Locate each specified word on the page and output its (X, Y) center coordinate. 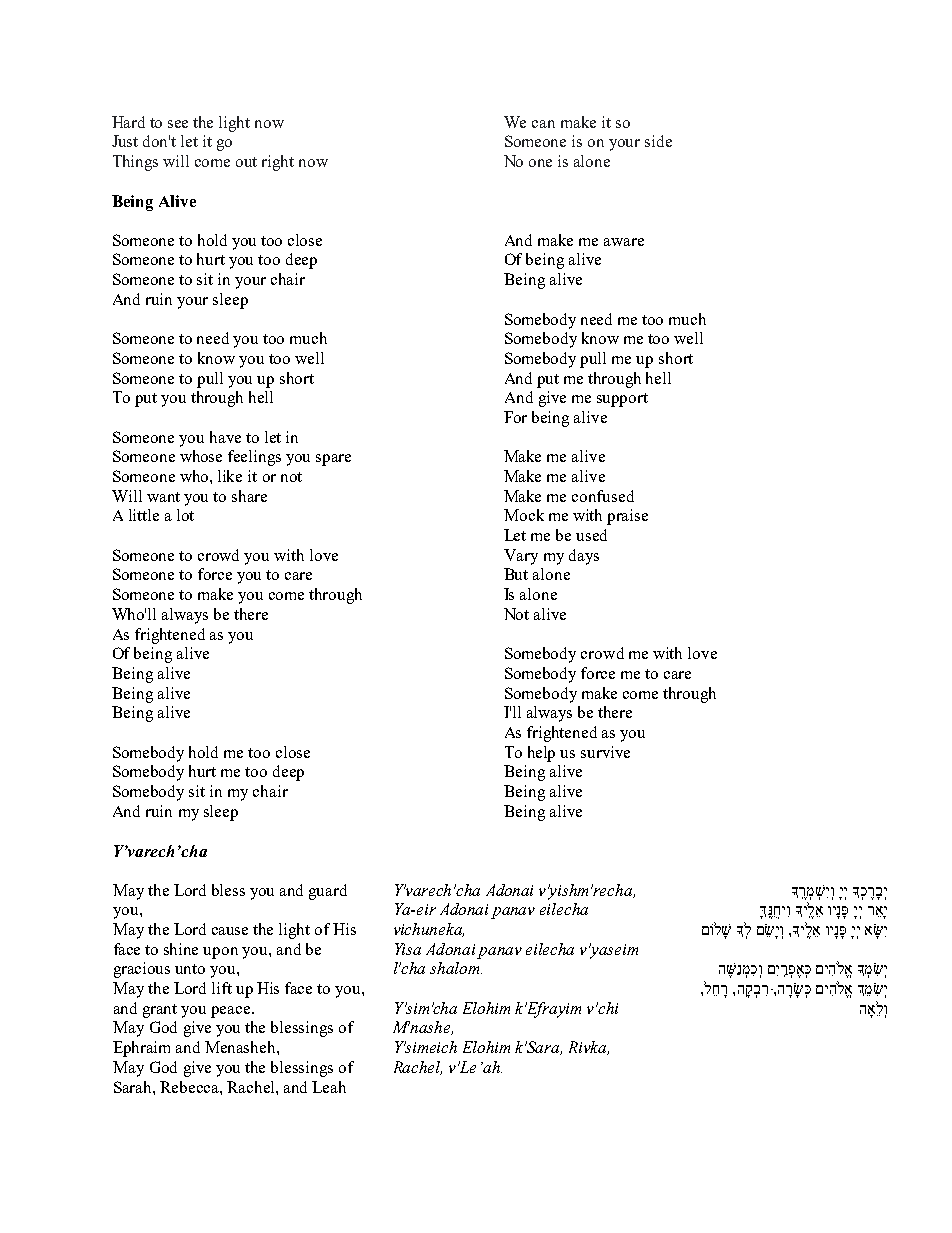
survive (605, 752)
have (225, 437)
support (622, 400)
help (541, 754)
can (543, 124)
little (144, 515)
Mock (524, 515)
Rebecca (190, 1087)
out (246, 162)
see (178, 124)
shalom (456, 968)
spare (333, 460)
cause (230, 931)
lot (185, 515)
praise (627, 517)
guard (328, 892)
